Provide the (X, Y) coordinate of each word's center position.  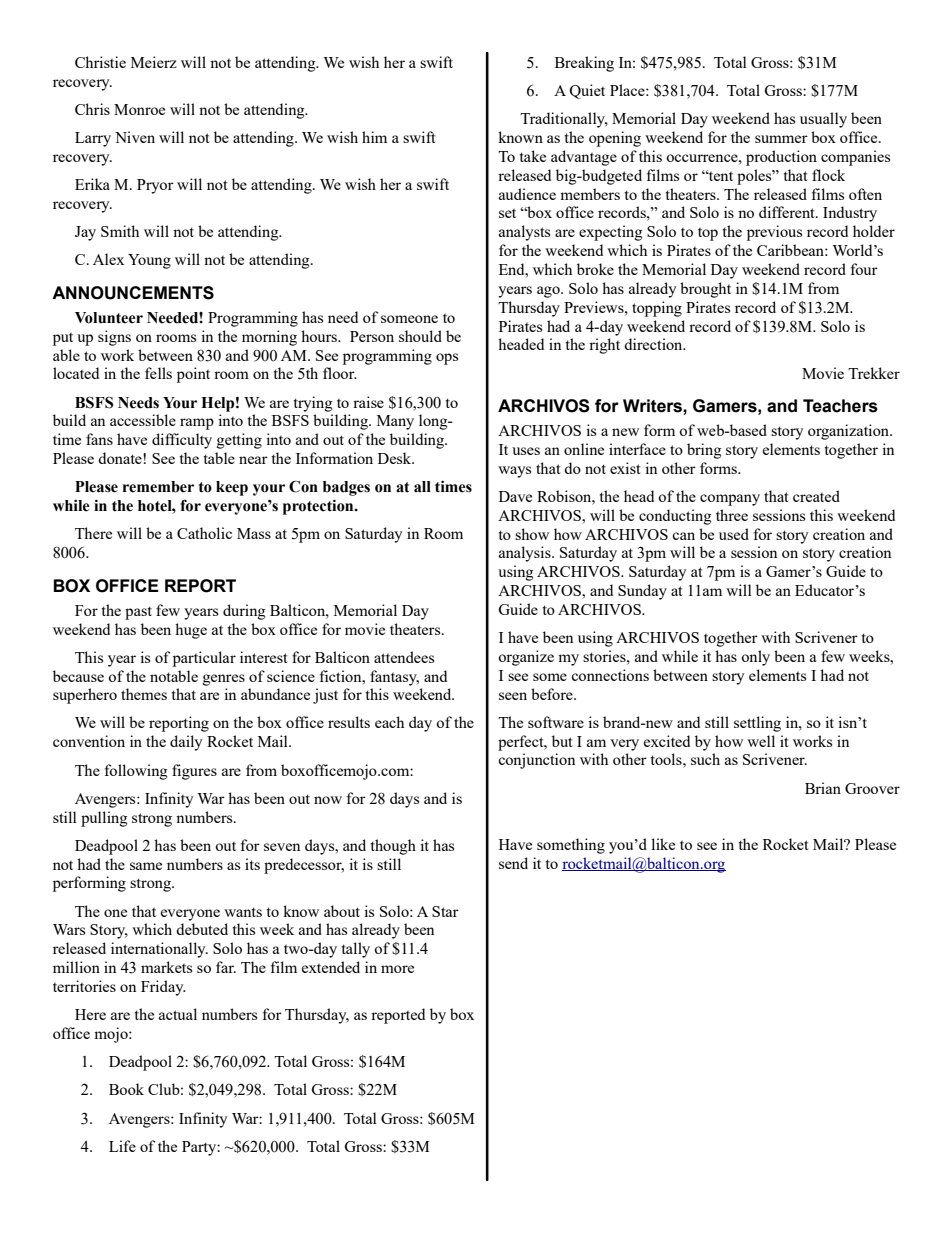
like (663, 844)
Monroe (139, 109)
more (397, 969)
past (138, 613)
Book (126, 1089)
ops (447, 359)
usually (823, 120)
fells (158, 373)
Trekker (874, 373)
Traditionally (564, 120)
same (146, 866)
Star (445, 911)
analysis (526, 554)
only (755, 658)
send (513, 863)
